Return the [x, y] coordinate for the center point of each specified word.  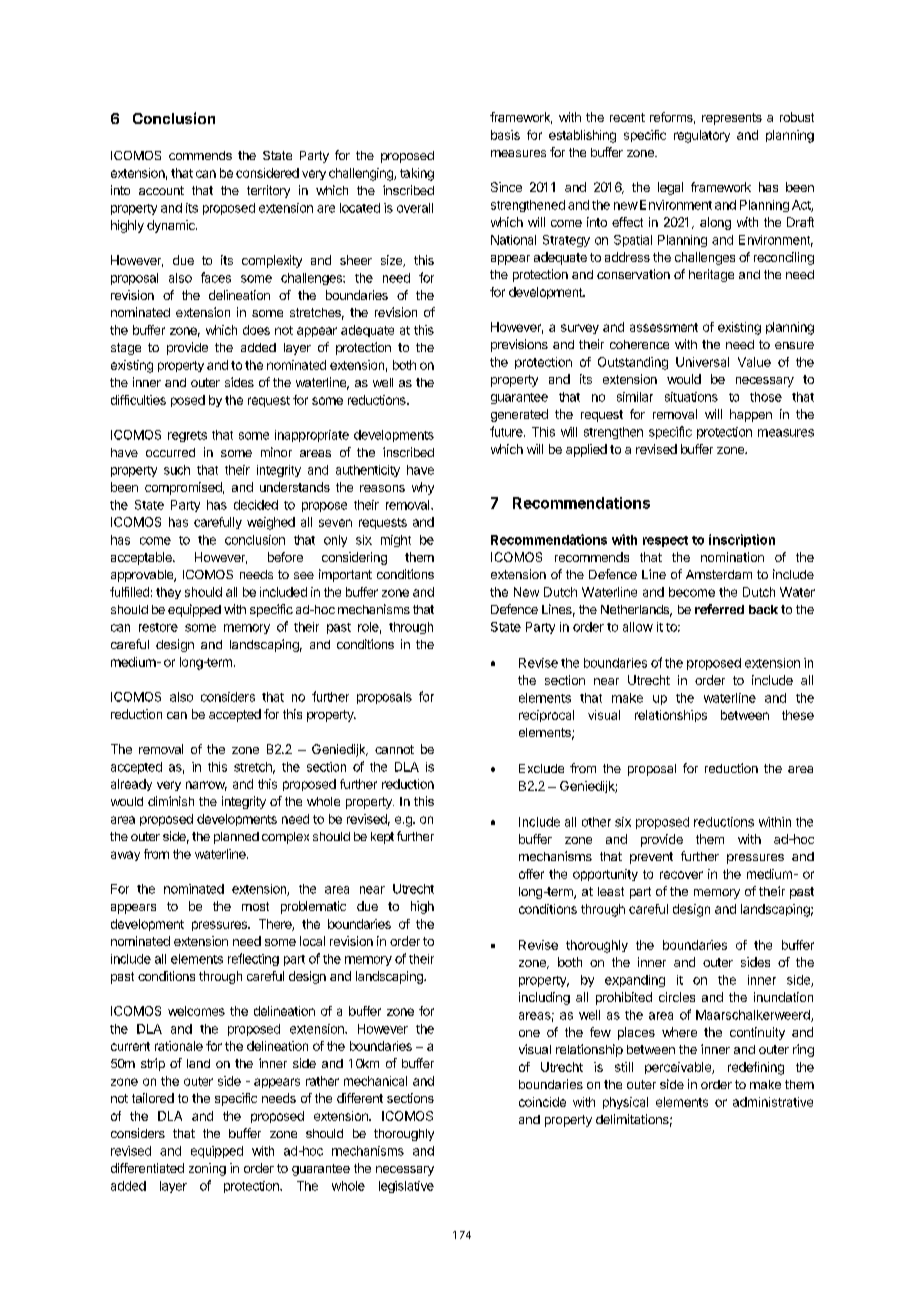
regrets [187, 436]
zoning [207, 1169]
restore [158, 627]
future [507, 431]
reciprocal [546, 716]
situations [691, 397]
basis [505, 135]
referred [719, 609]
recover [681, 875]
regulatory [702, 136]
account [161, 190]
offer [531, 874]
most [255, 906]
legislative [406, 1187]
